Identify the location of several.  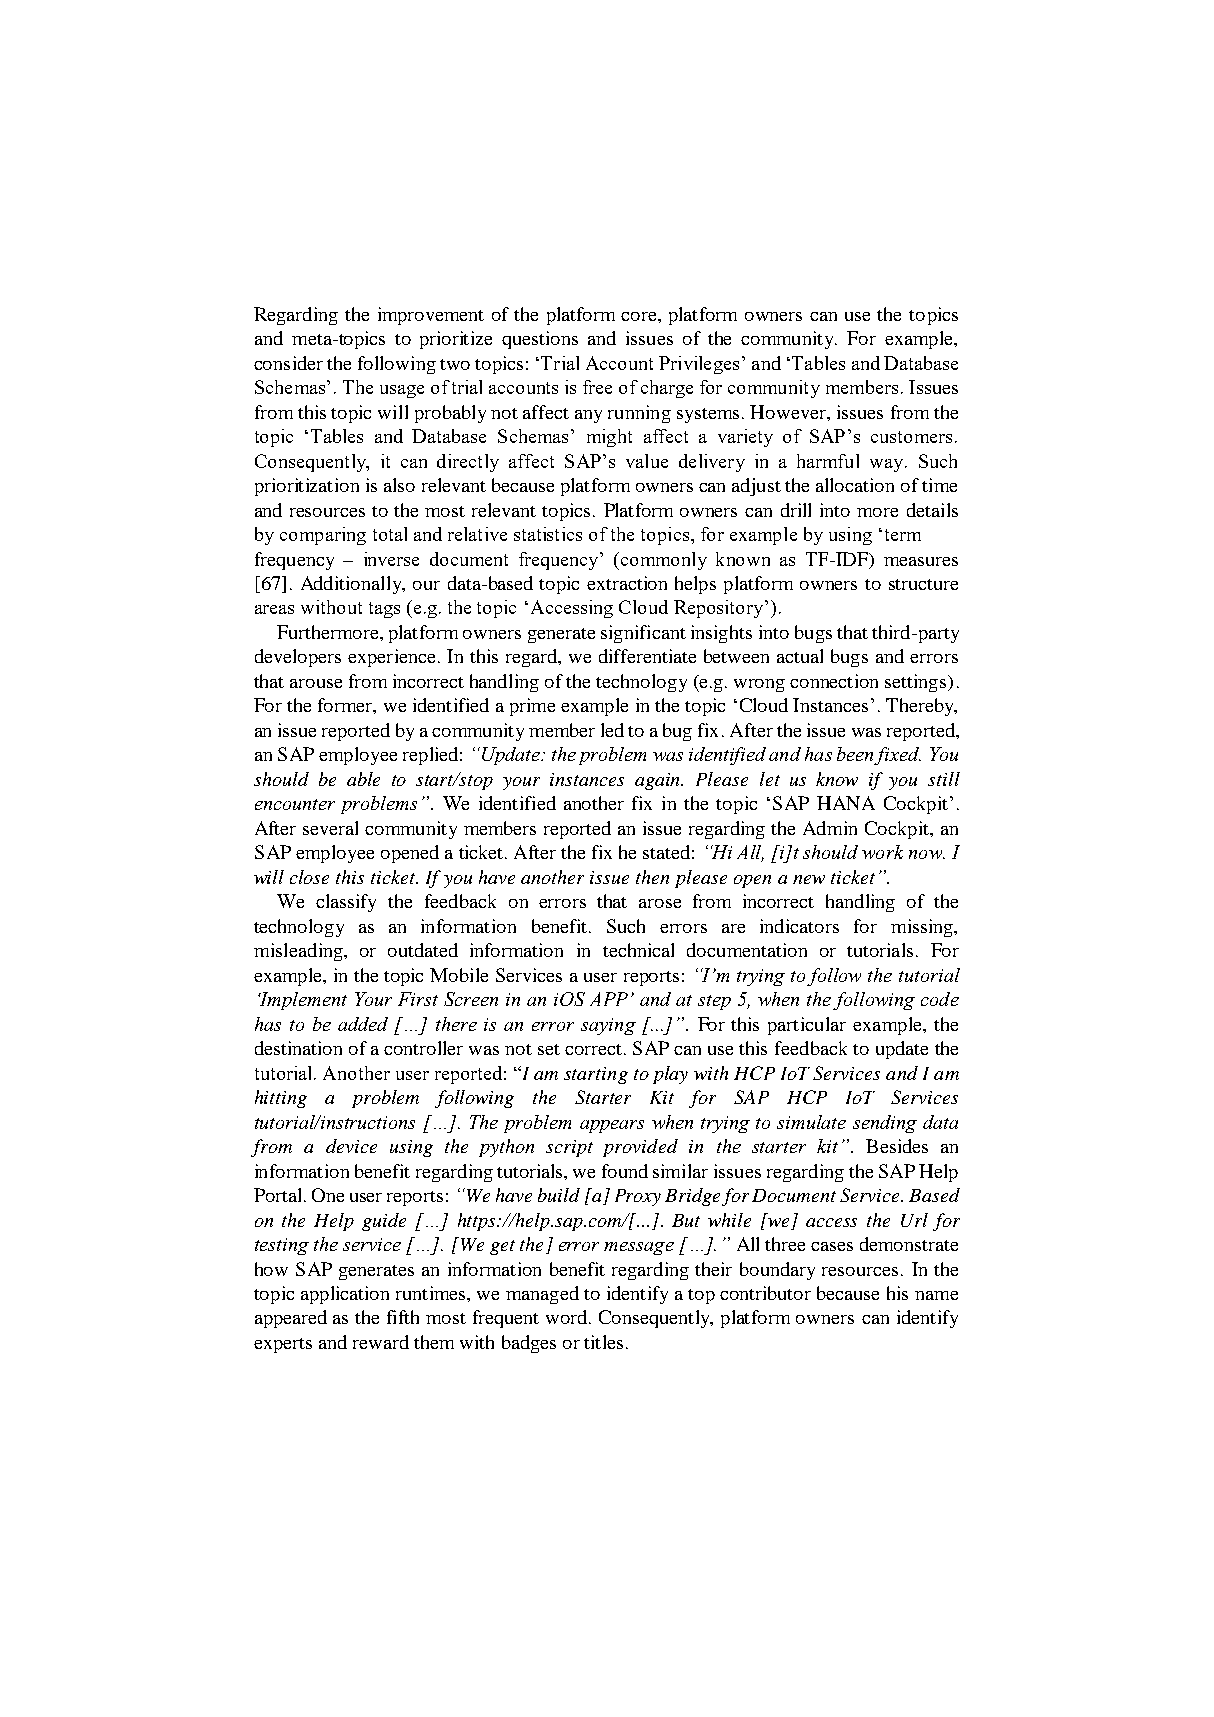
(330, 828).
